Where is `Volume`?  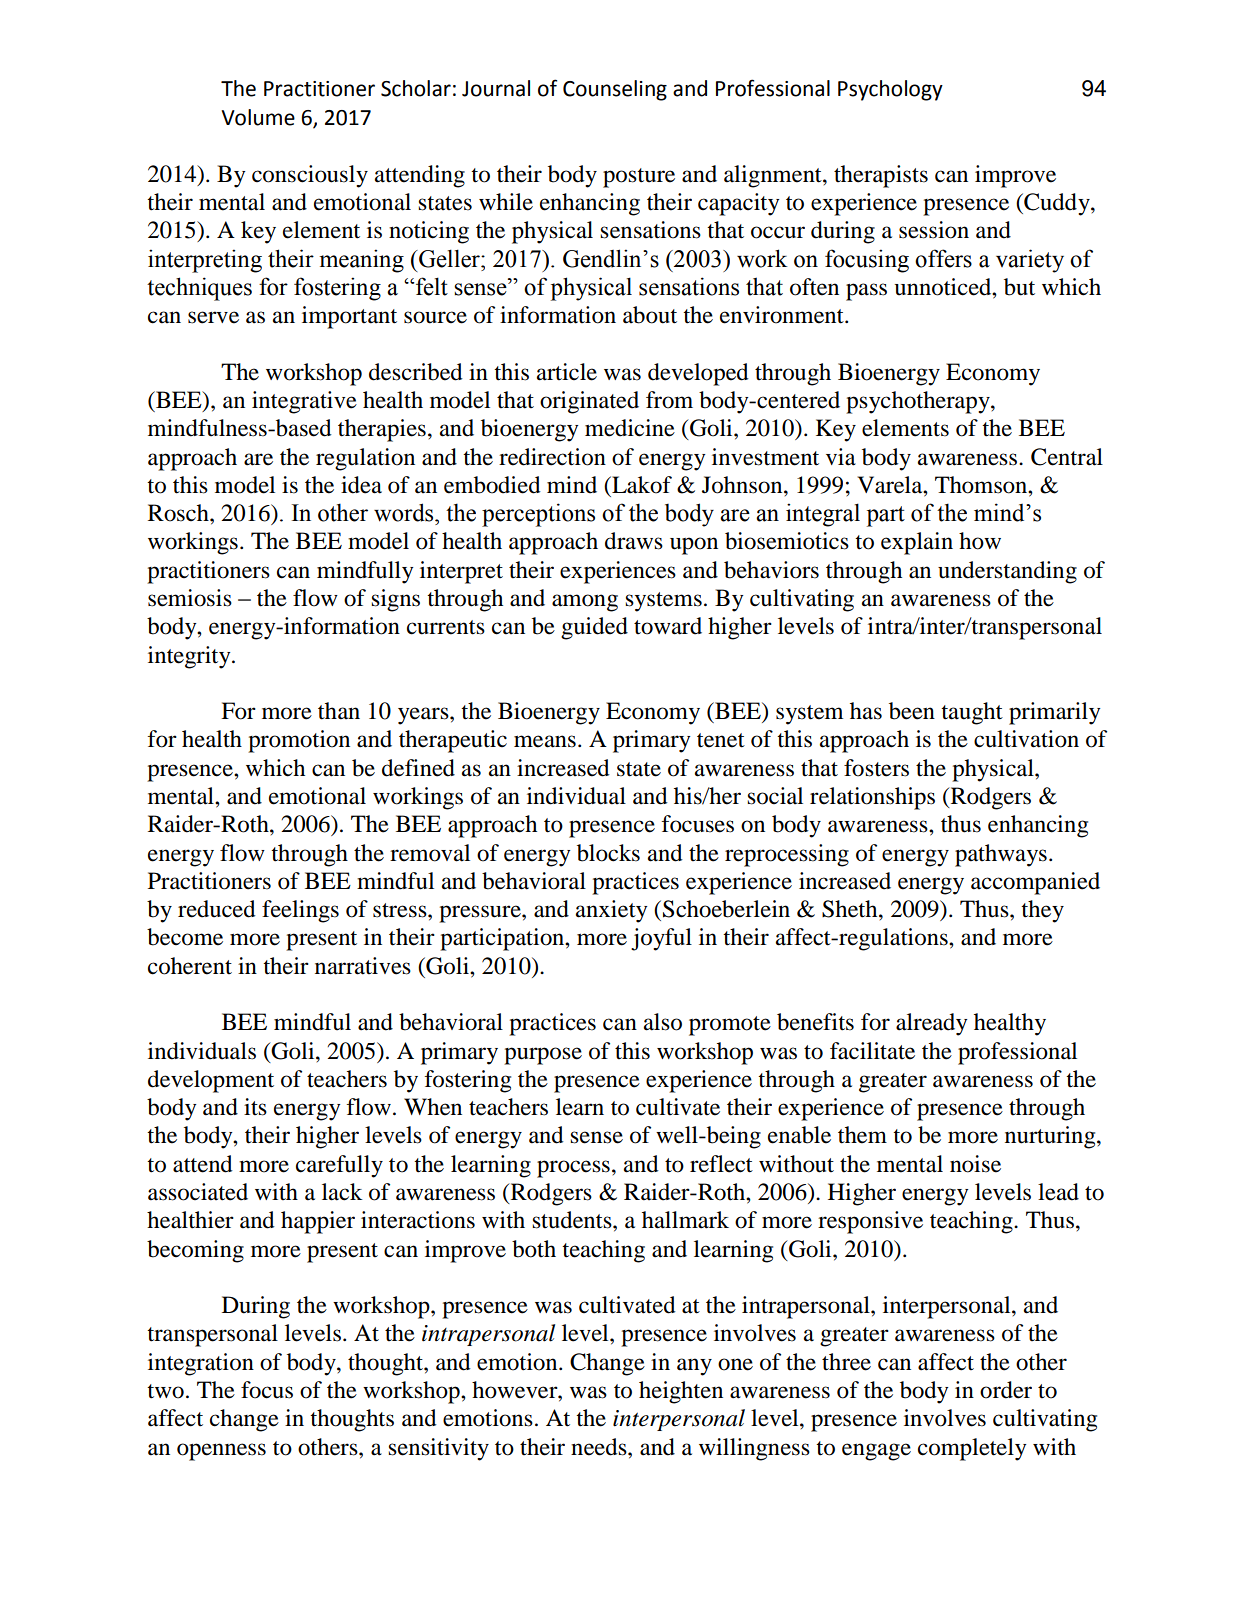 Volume is located at coordinates (258, 117).
